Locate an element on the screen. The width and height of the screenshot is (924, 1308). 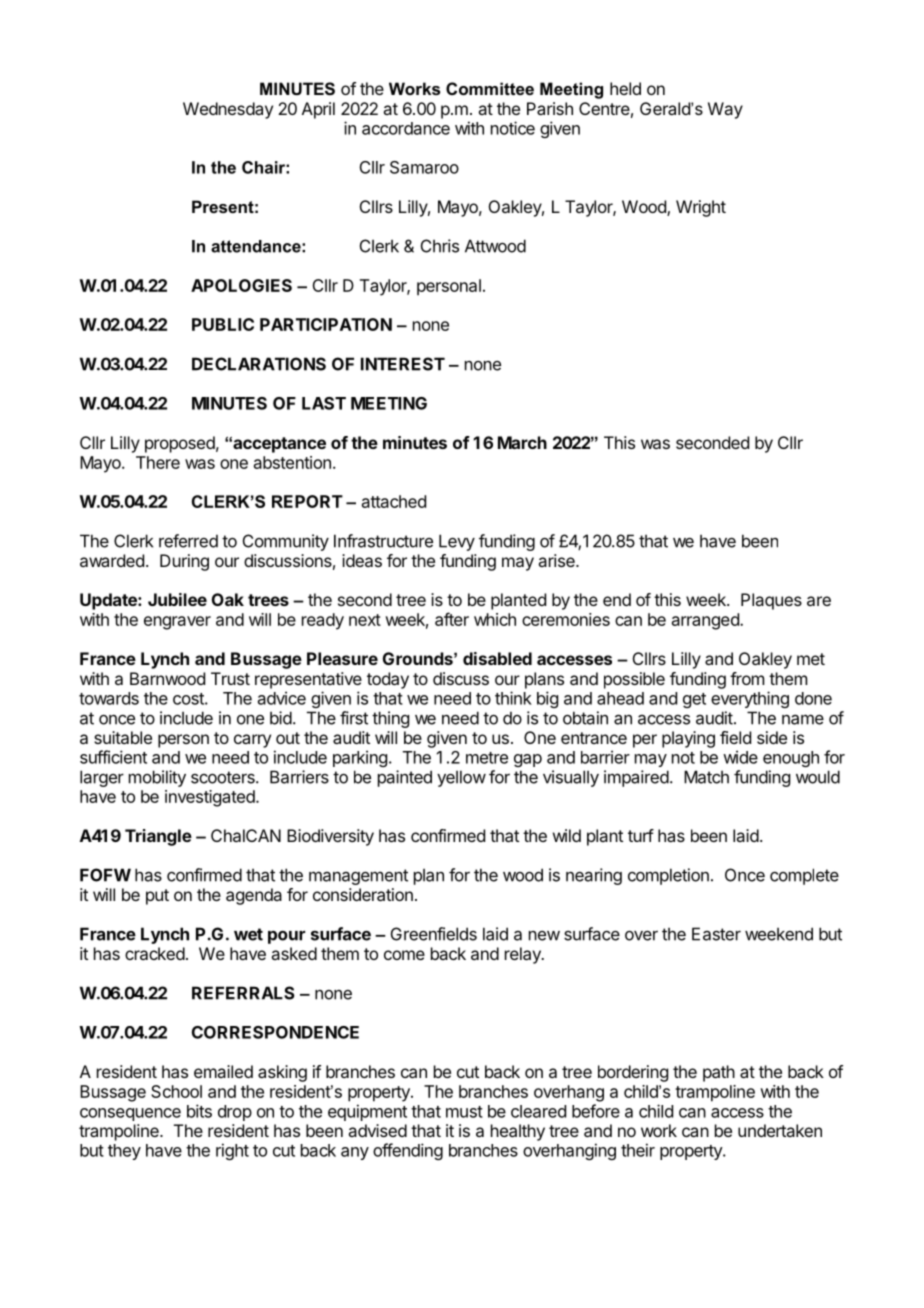
yellow is located at coordinates (461, 778).
